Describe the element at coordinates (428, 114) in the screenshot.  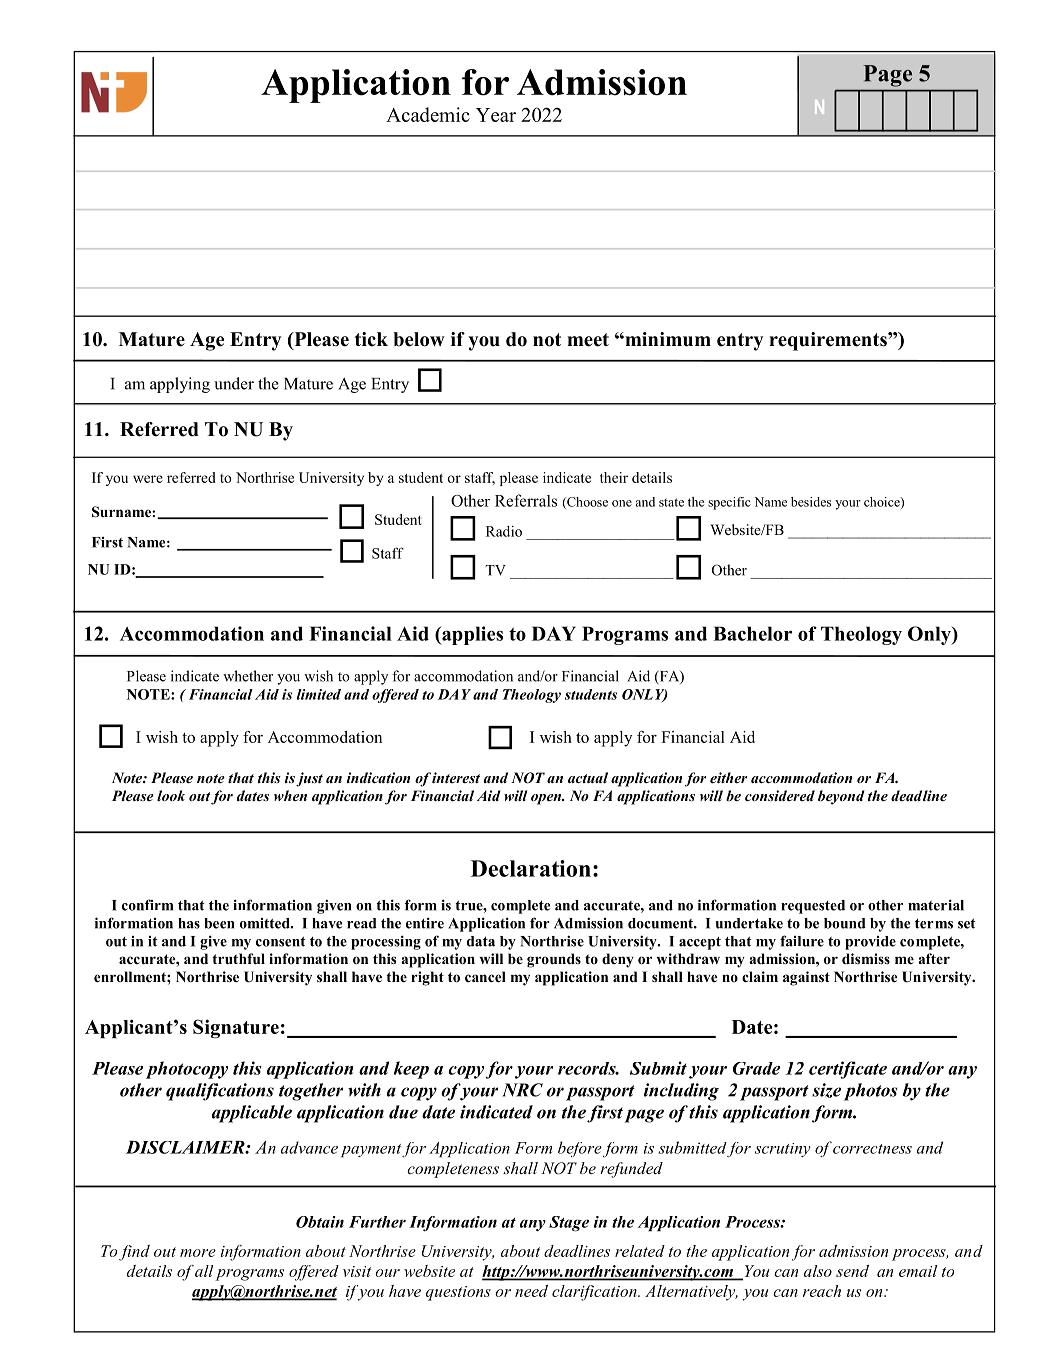
I see `Academic` at that location.
